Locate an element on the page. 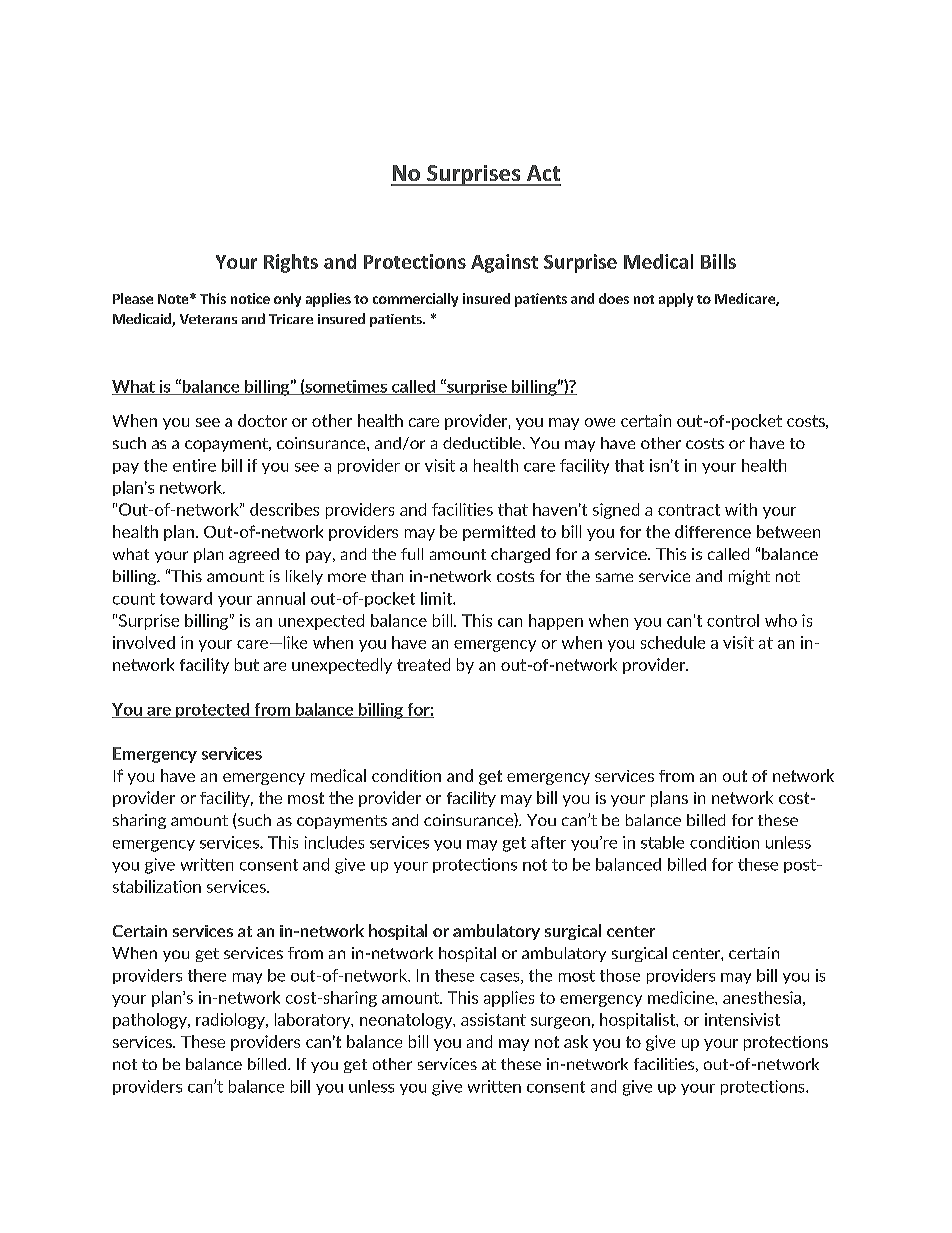 The width and height of the image is (952, 1233). assistant is located at coordinates (493, 1019).
